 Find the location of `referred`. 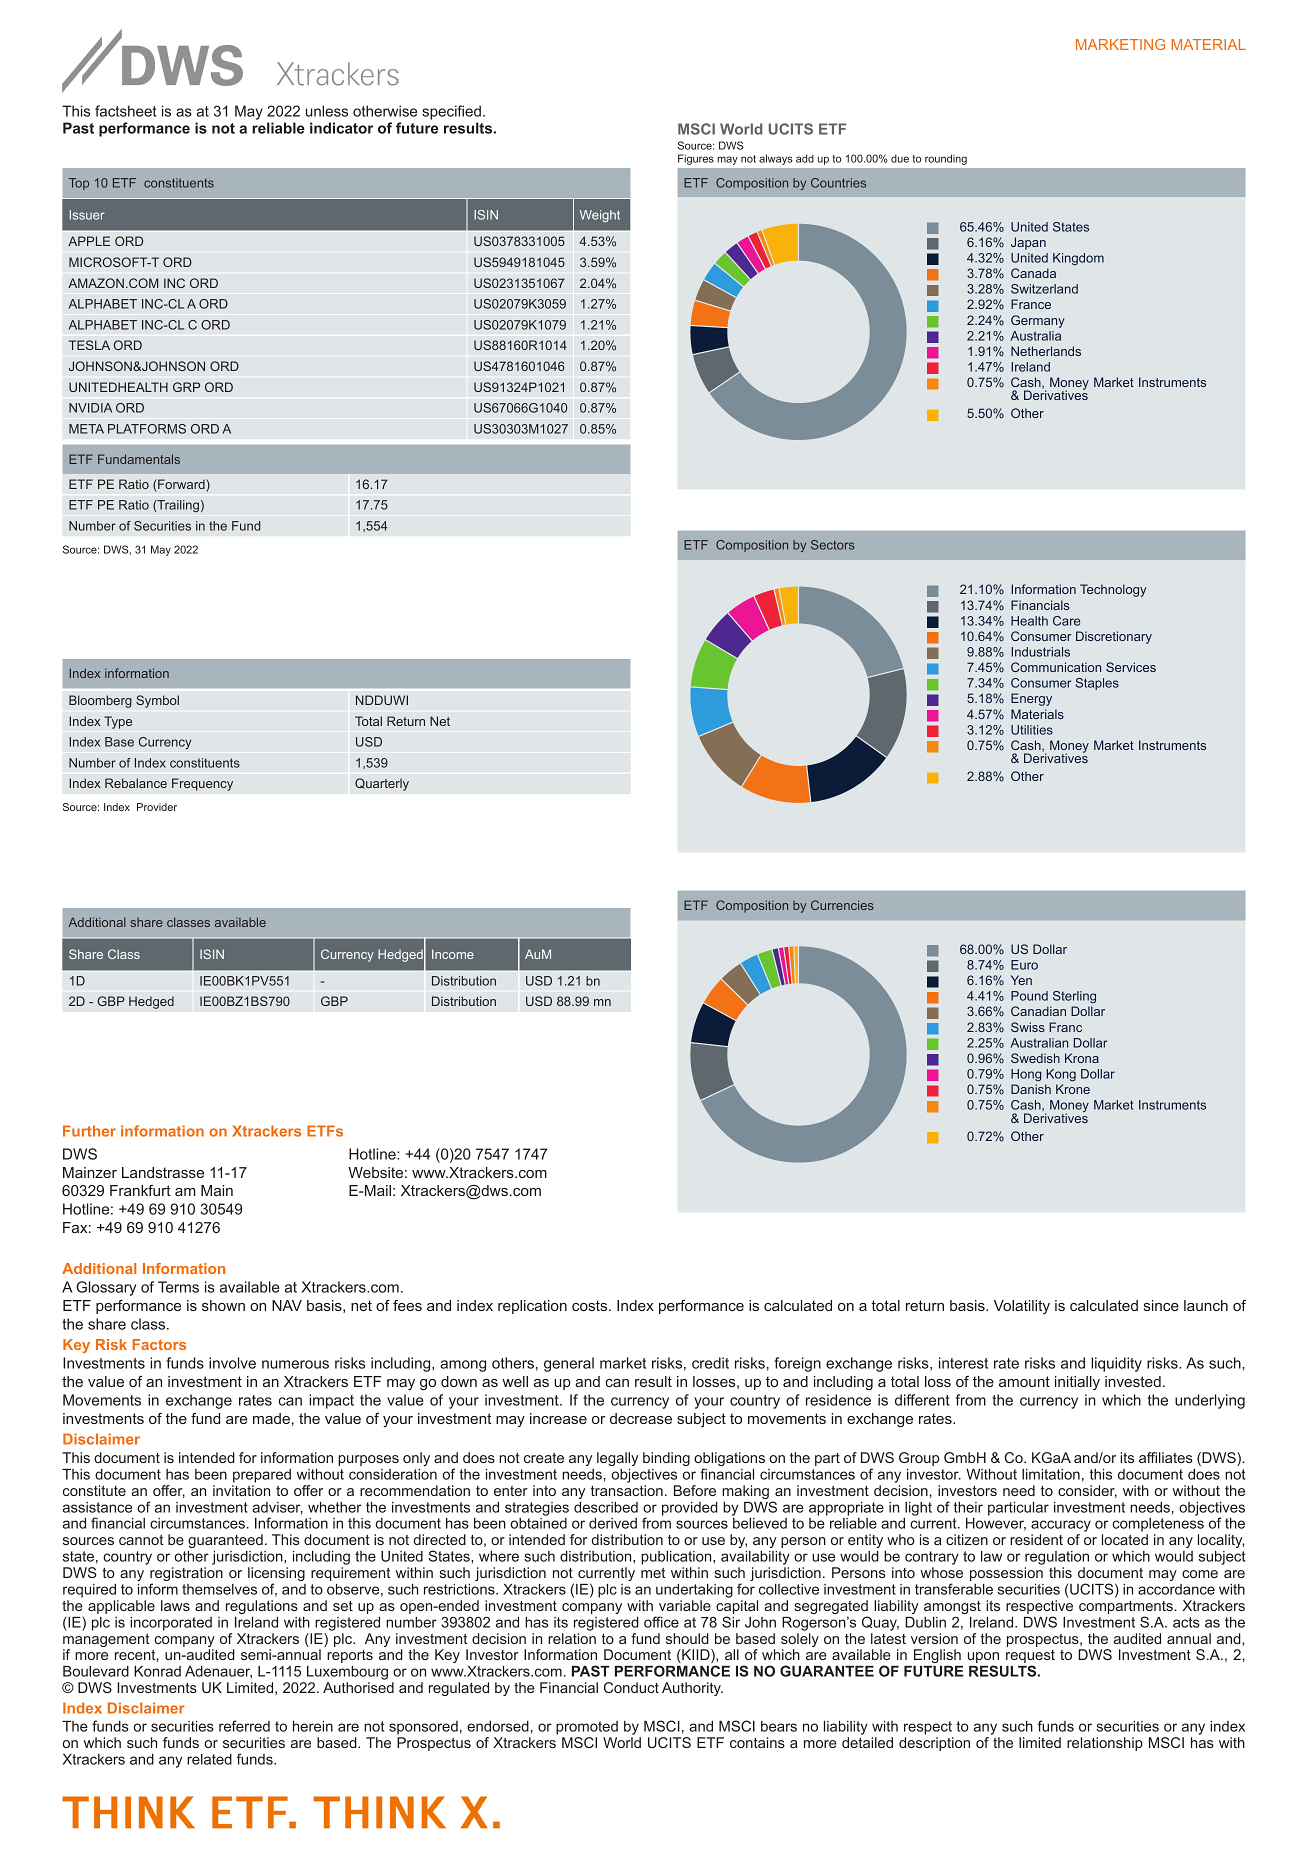

referred is located at coordinates (244, 1726).
